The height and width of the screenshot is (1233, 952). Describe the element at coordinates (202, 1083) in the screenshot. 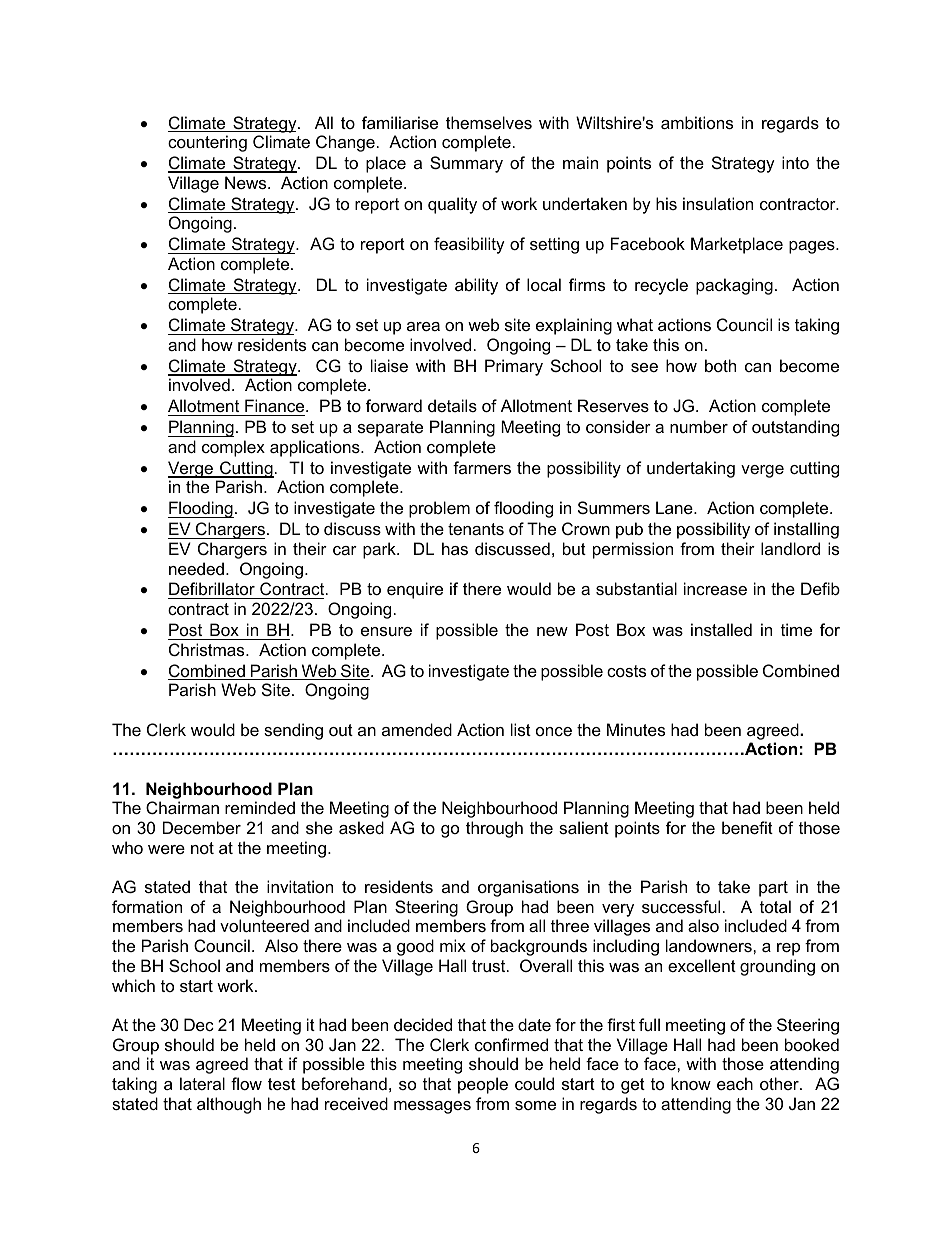

I see `lateral` at that location.
